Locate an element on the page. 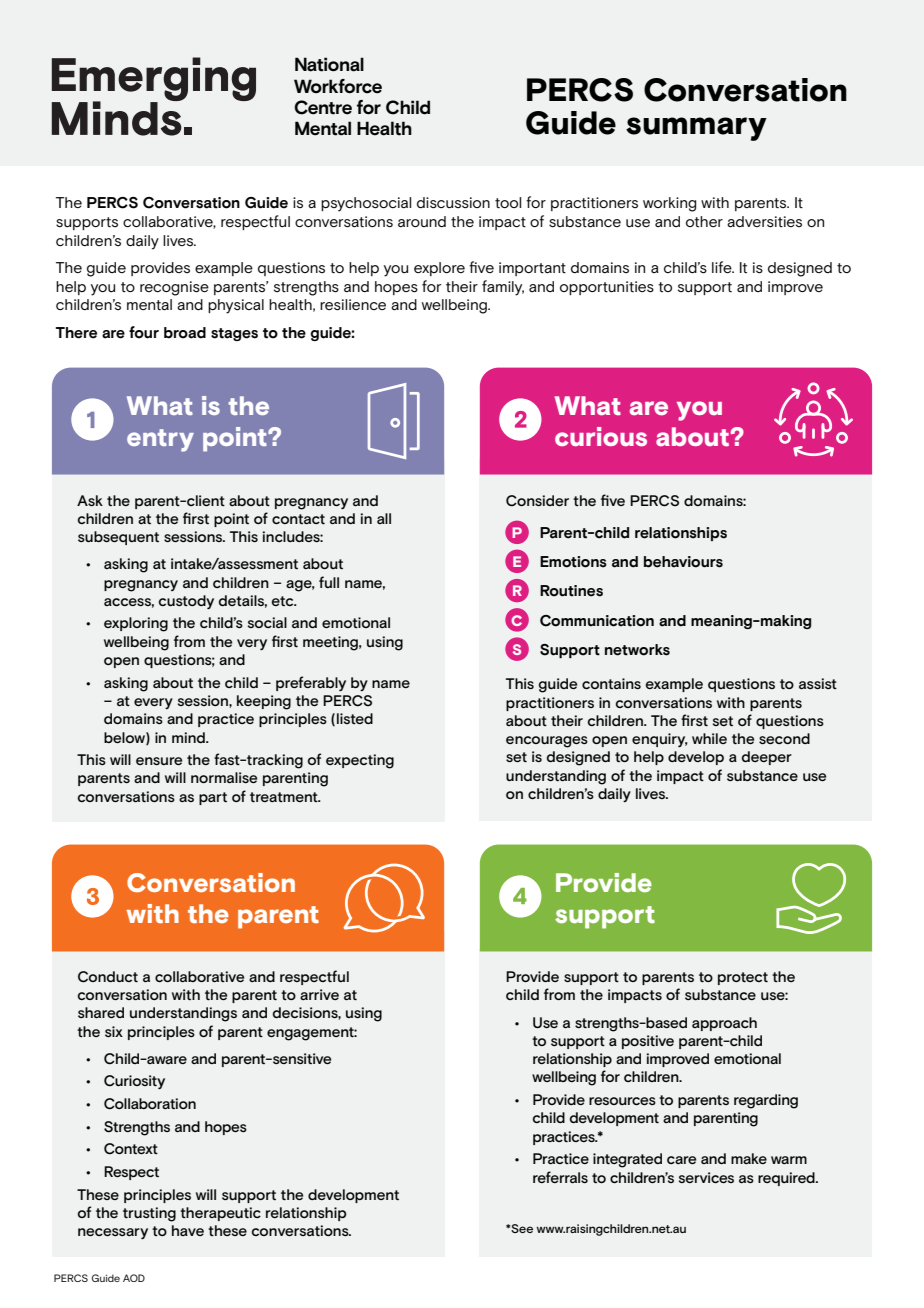  Conduct is located at coordinates (108, 977).
